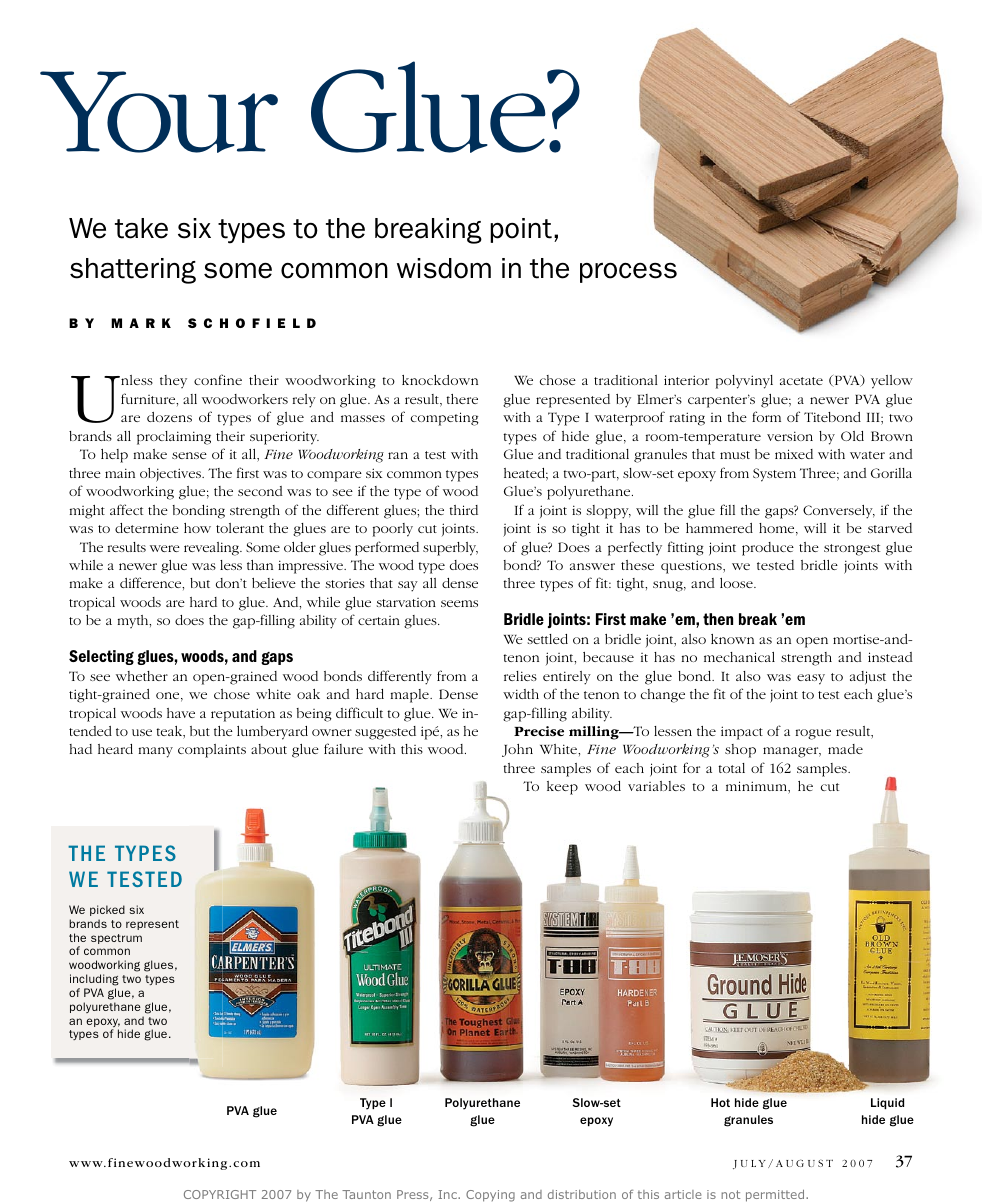  What do you see at coordinates (521, 230) in the screenshot?
I see `point` at bounding box center [521, 230].
